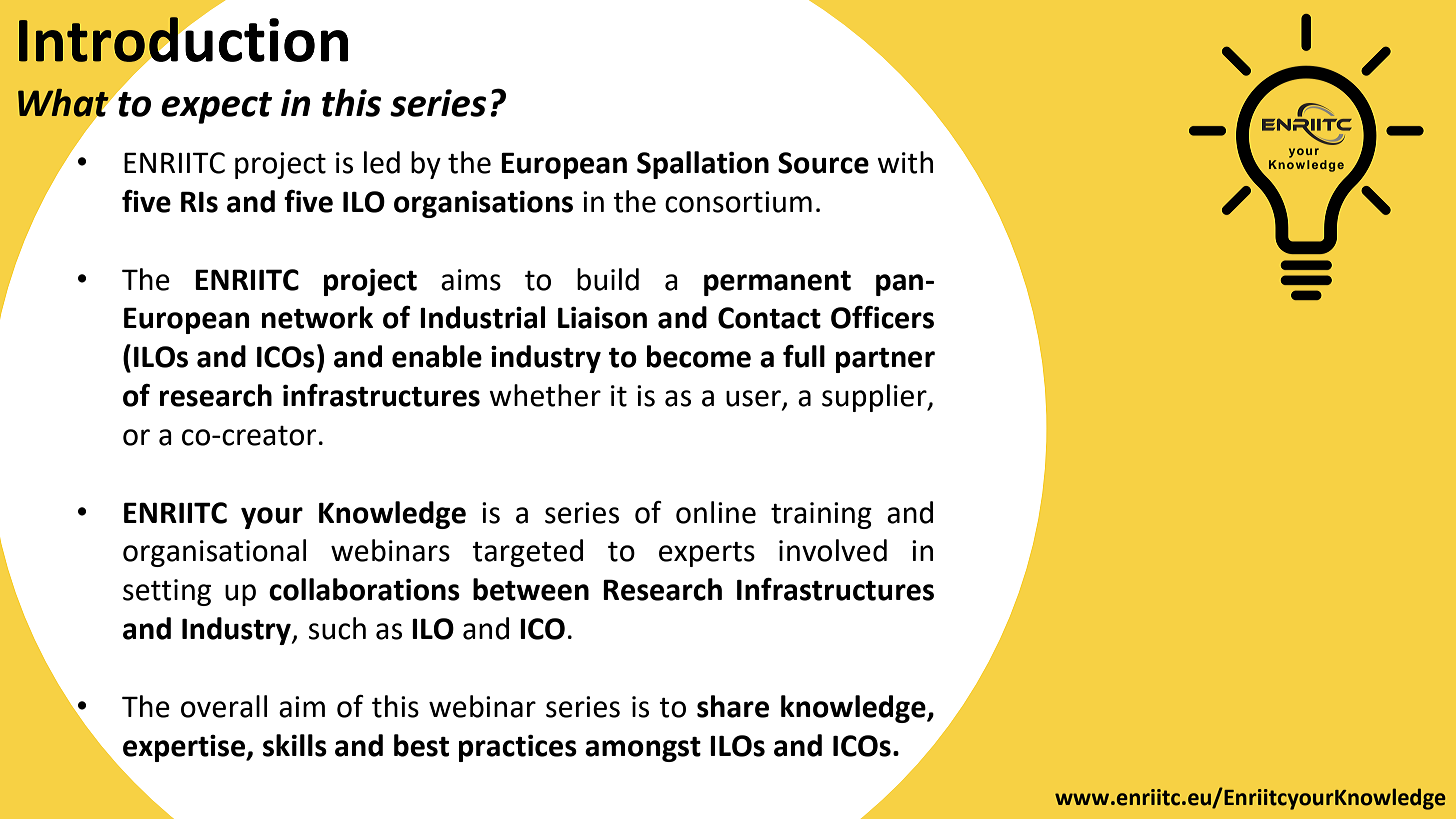 Image resolution: width=1456 pixels, height=819 pixels. I want to click on skills, so click(295, 745).
